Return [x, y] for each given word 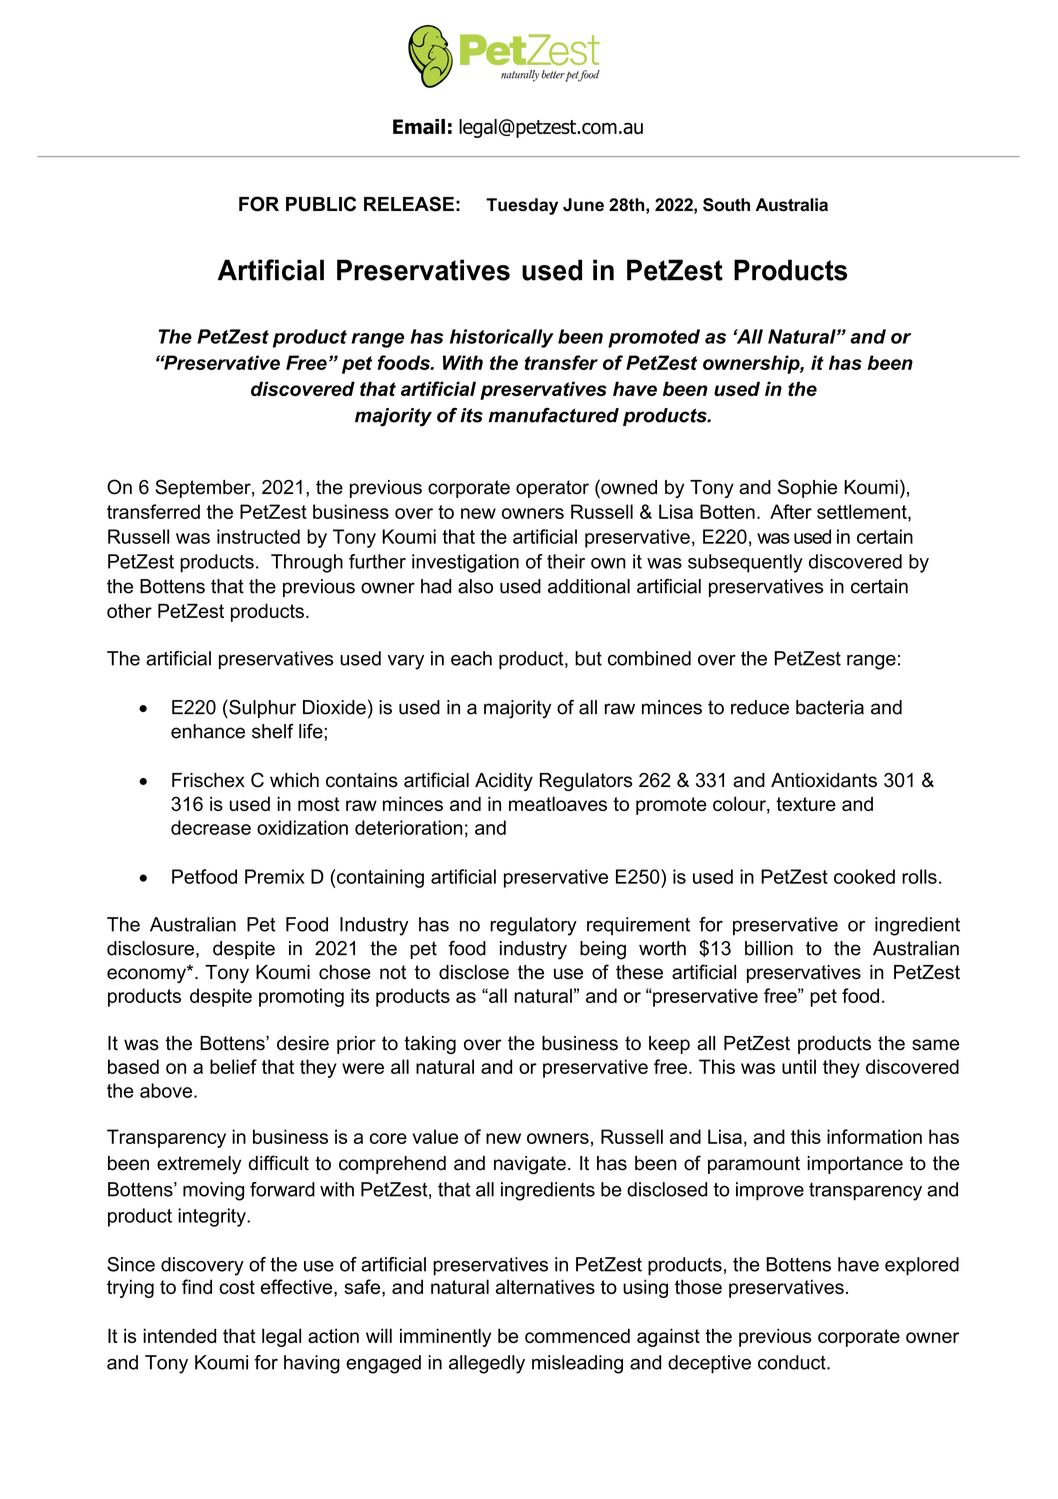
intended [179, 1335]
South [726, 205]
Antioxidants [824, 780]
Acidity [504, 782]
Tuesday [522, 206]
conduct [793, 1362]
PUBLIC [321, 204]
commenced [577, 1335]
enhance [208, 731]
